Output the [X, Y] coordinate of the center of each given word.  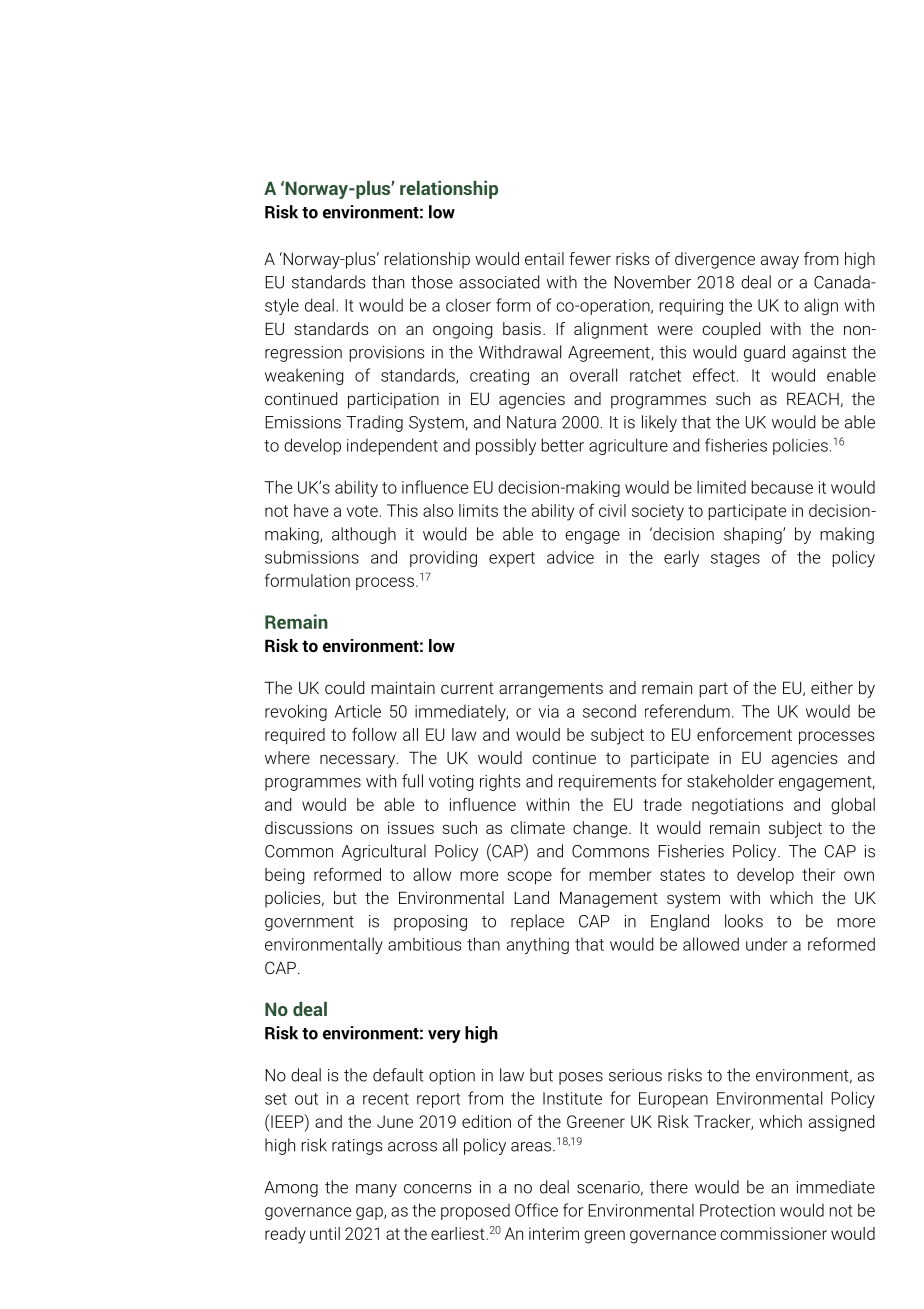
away [780, 262]
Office [536, 1210]
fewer [590, 258]
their [818, 874]
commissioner [773, 1233]
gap [370, 1213]
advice [570, 557]
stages [735, 559]
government [309, 923]
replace [537, 922]
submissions [312, 557]
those [432, 282]
